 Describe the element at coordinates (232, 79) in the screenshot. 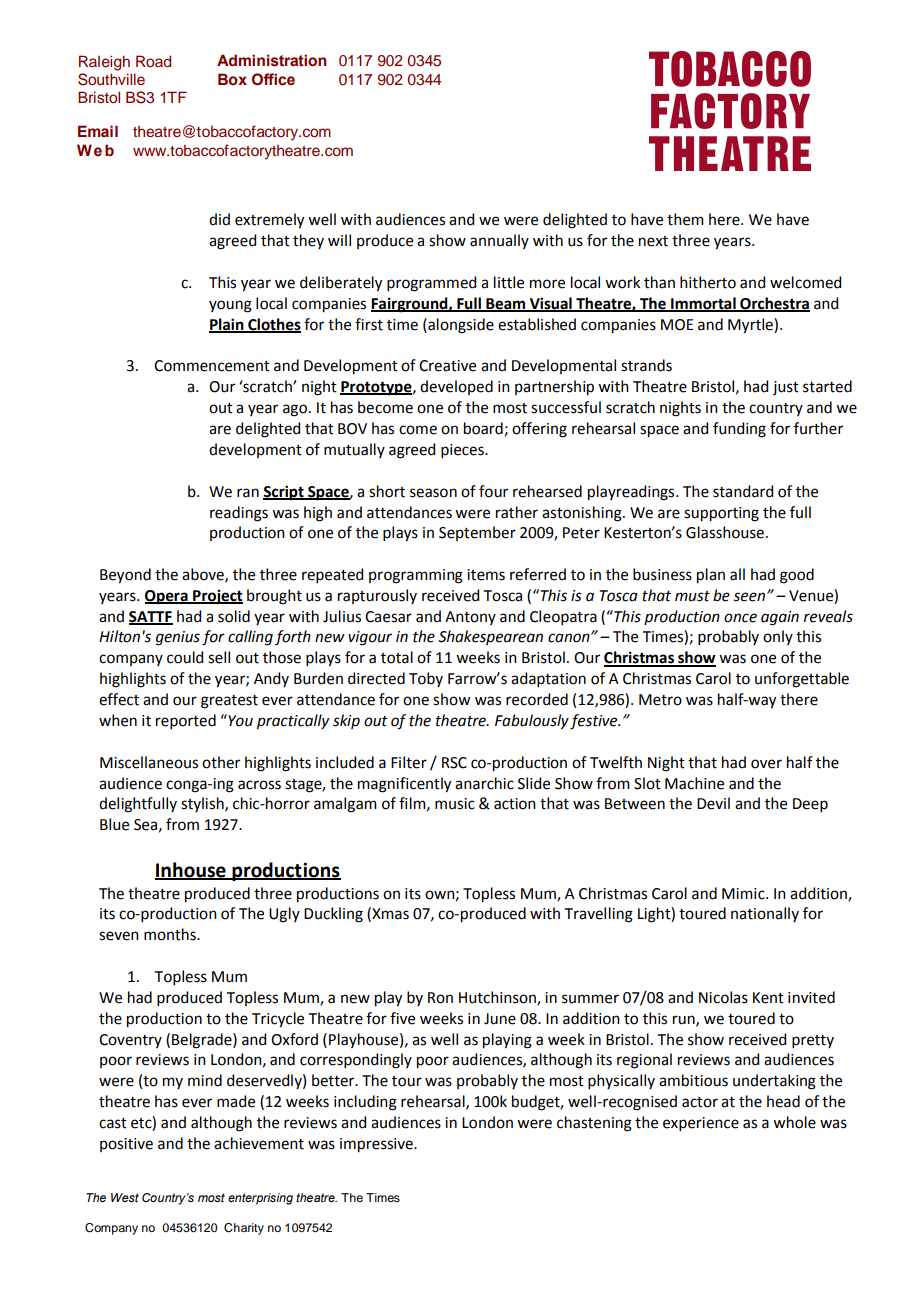

I see `Box` at that location.
